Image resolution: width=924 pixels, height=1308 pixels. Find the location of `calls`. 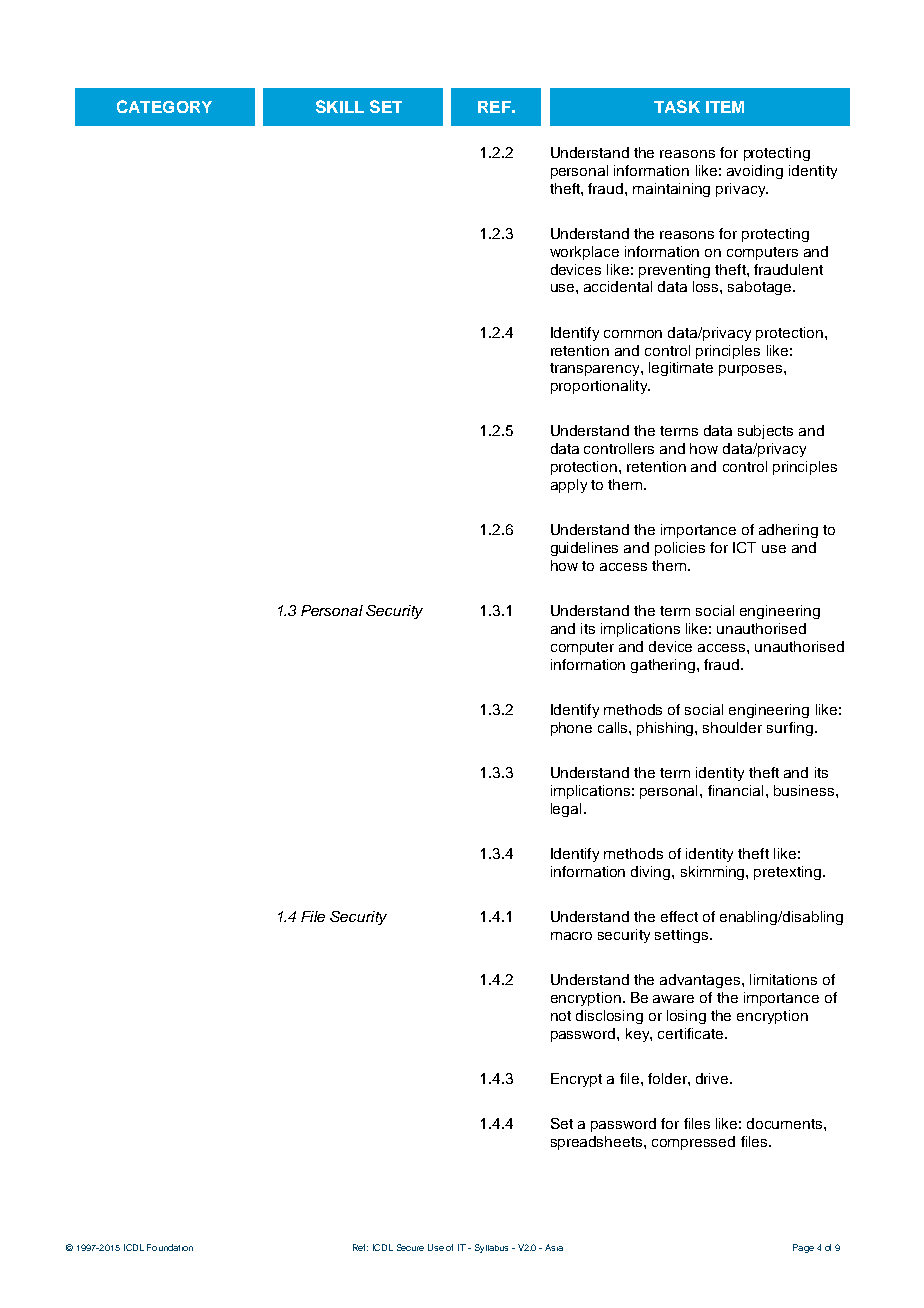

calls is located at coordinates (614, 727).
